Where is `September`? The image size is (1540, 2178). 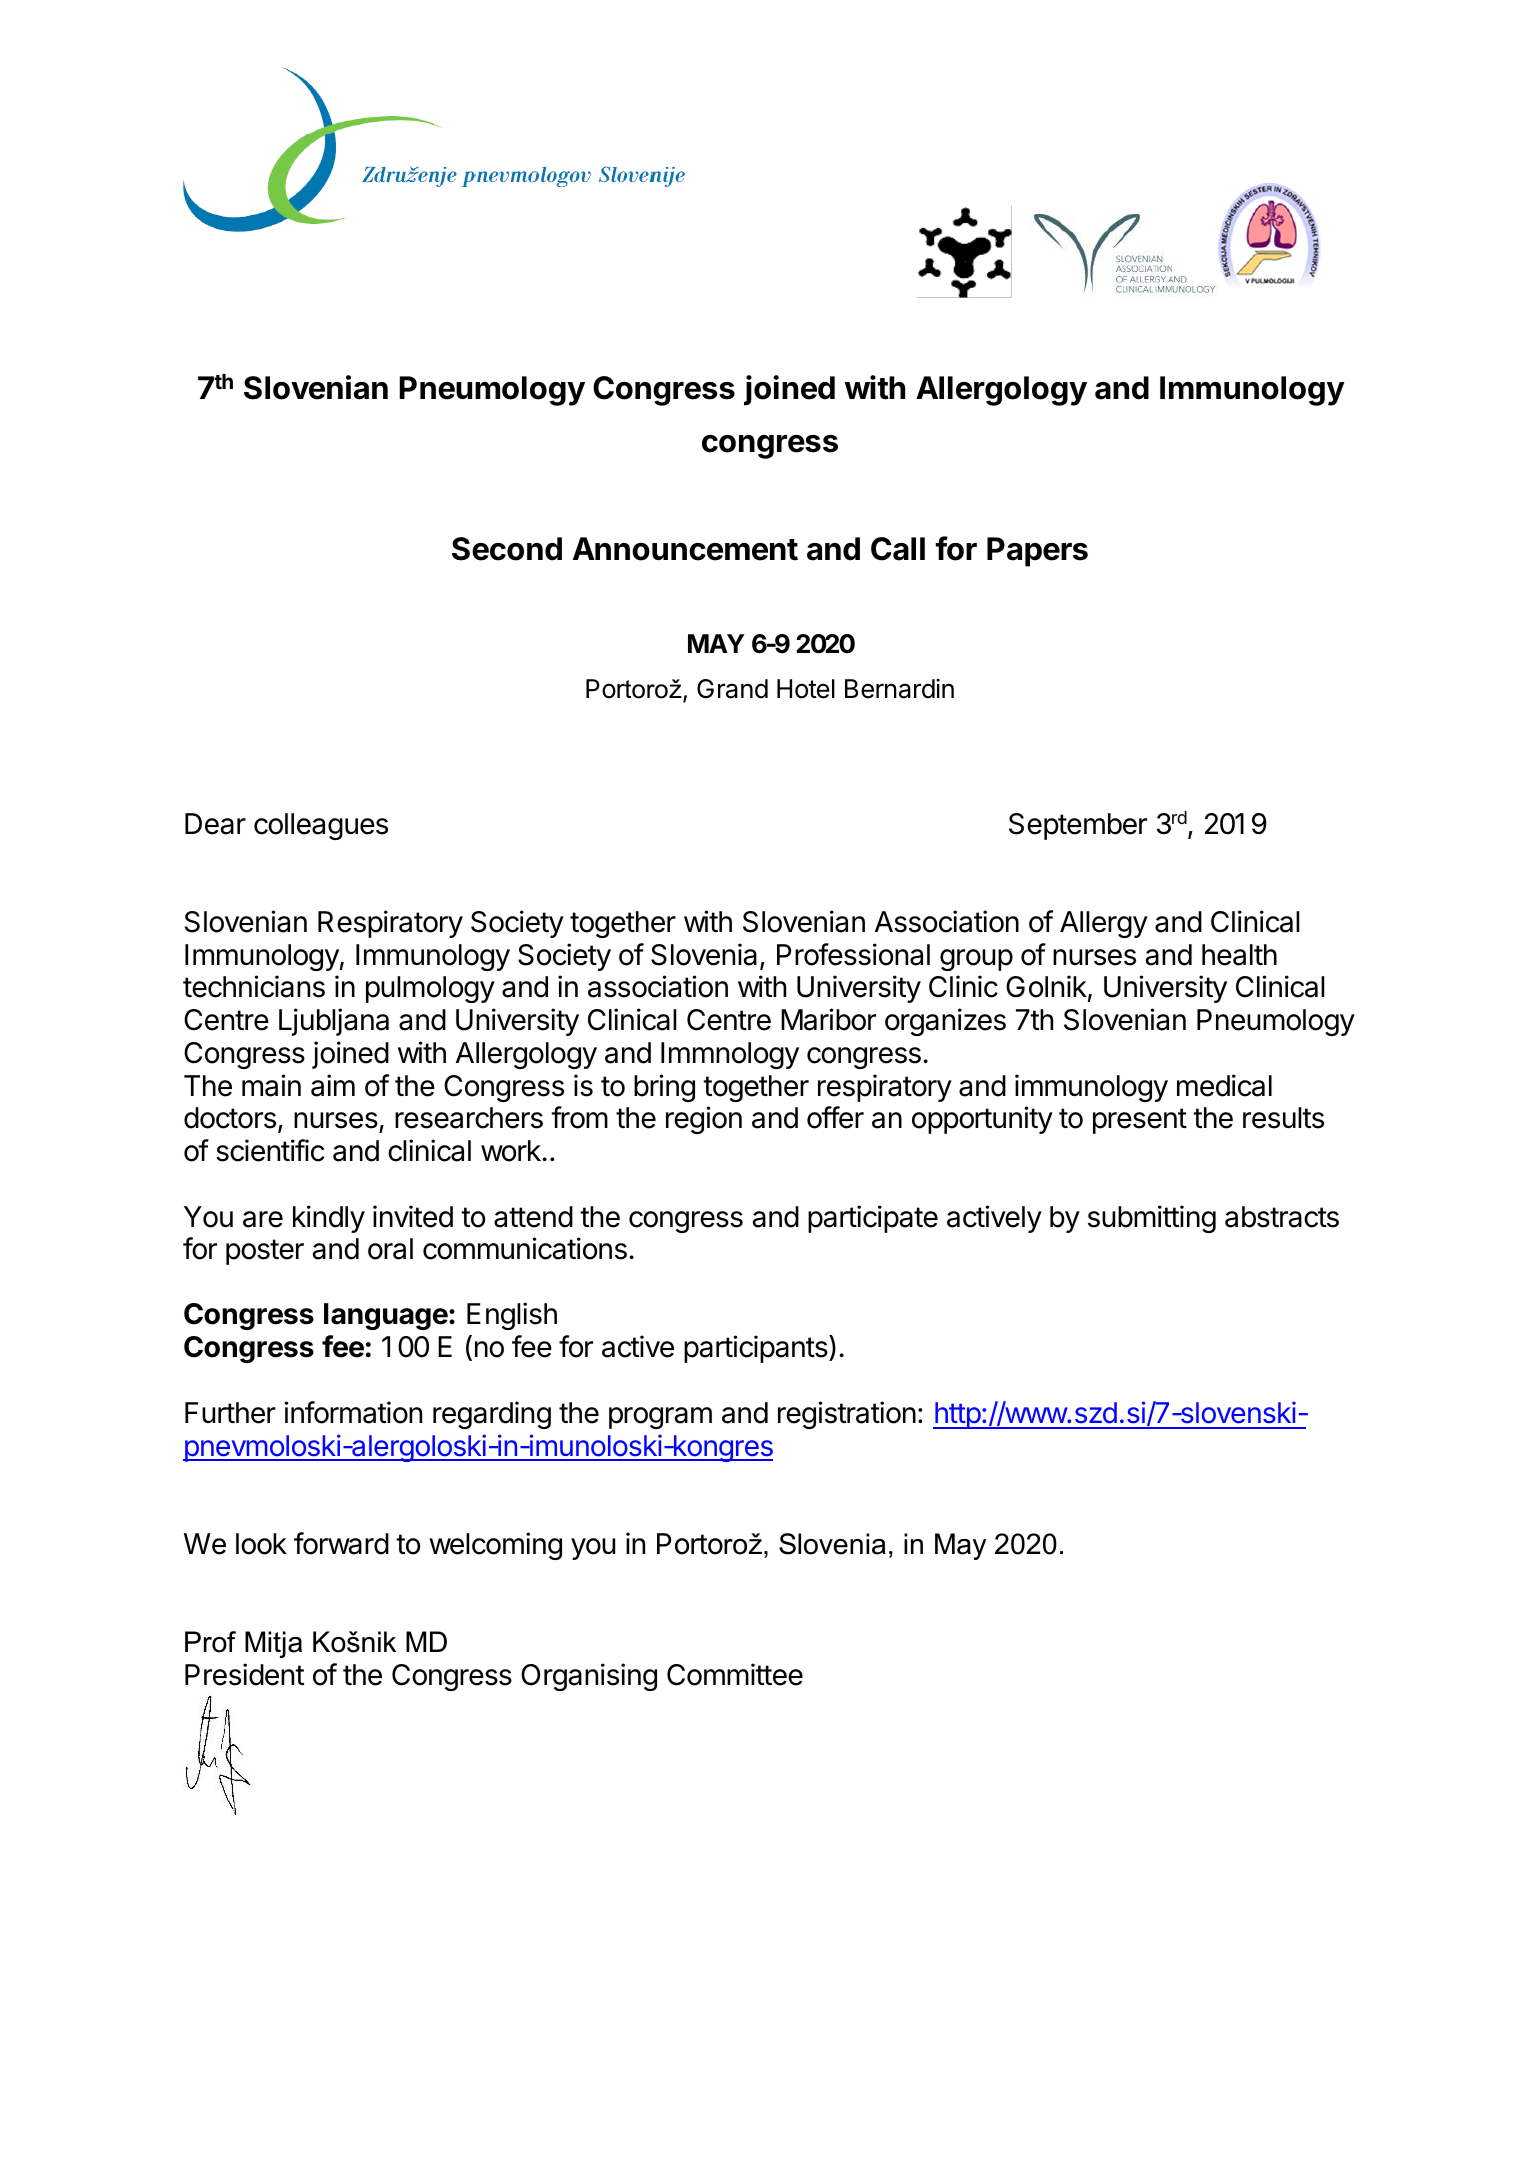 September is located at coordinates (1078, 826).
